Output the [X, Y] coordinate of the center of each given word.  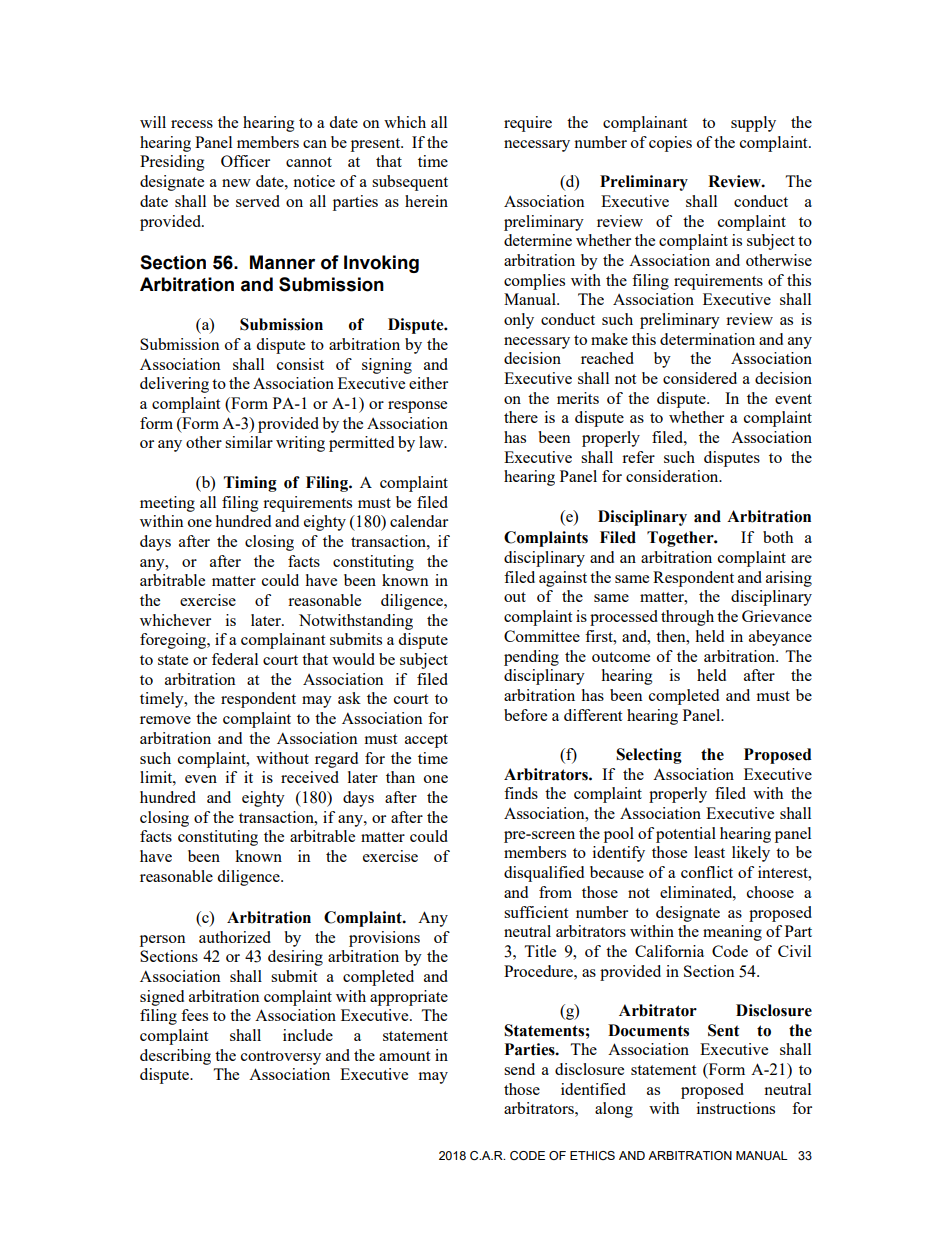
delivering [174, 385]
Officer [245, 161]
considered [700, 378]
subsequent [410, 183]
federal [235, 659]
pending [531, 658]
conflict [707, 872]
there [521, 417]
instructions [736, 1108]
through [687, 618]
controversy [281, 1058]
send [519, 1069]
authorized [235, 937]
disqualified [544, 874]
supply [753, 124]
